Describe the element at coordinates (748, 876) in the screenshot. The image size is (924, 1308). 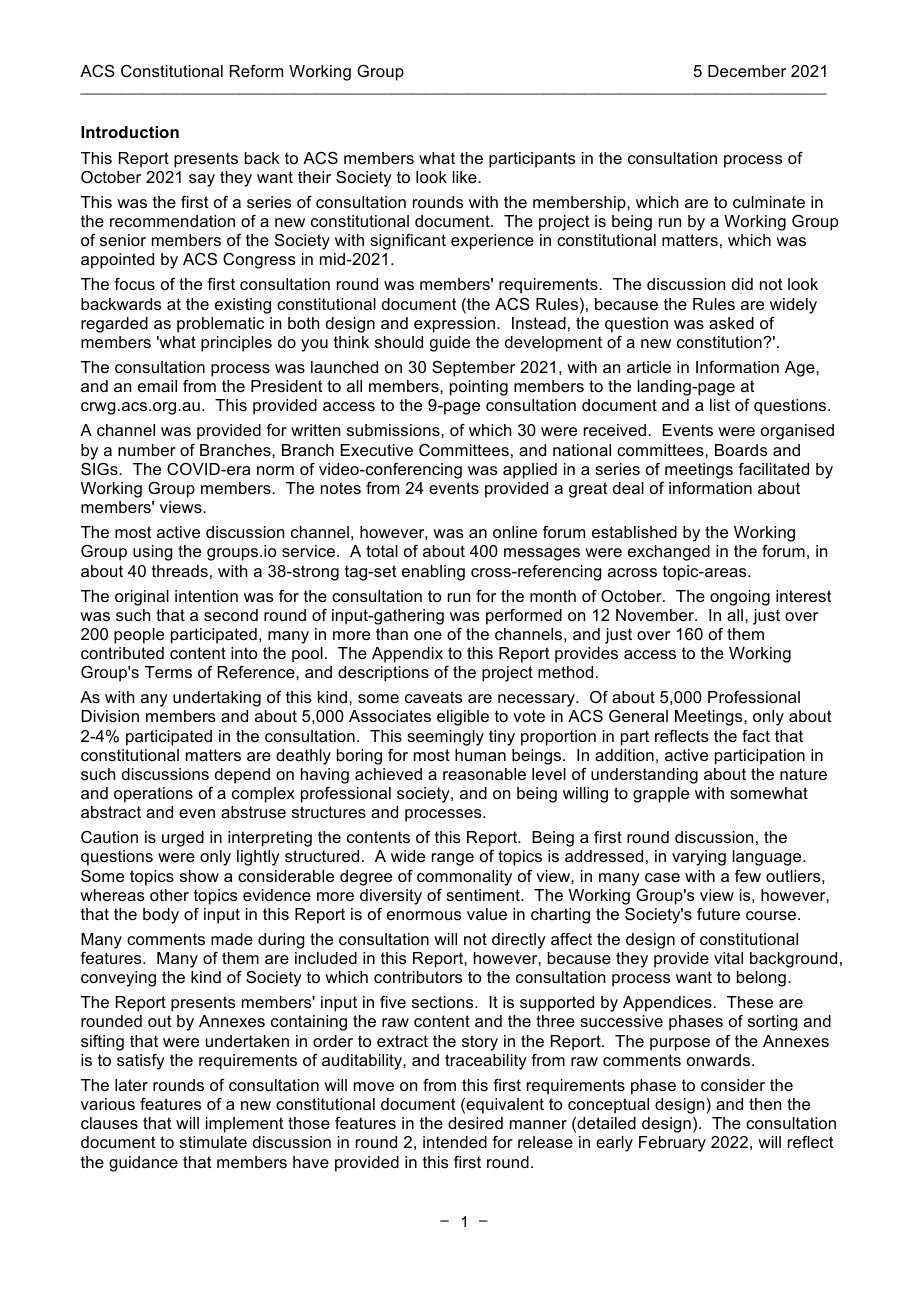
I see `few` at that location.
